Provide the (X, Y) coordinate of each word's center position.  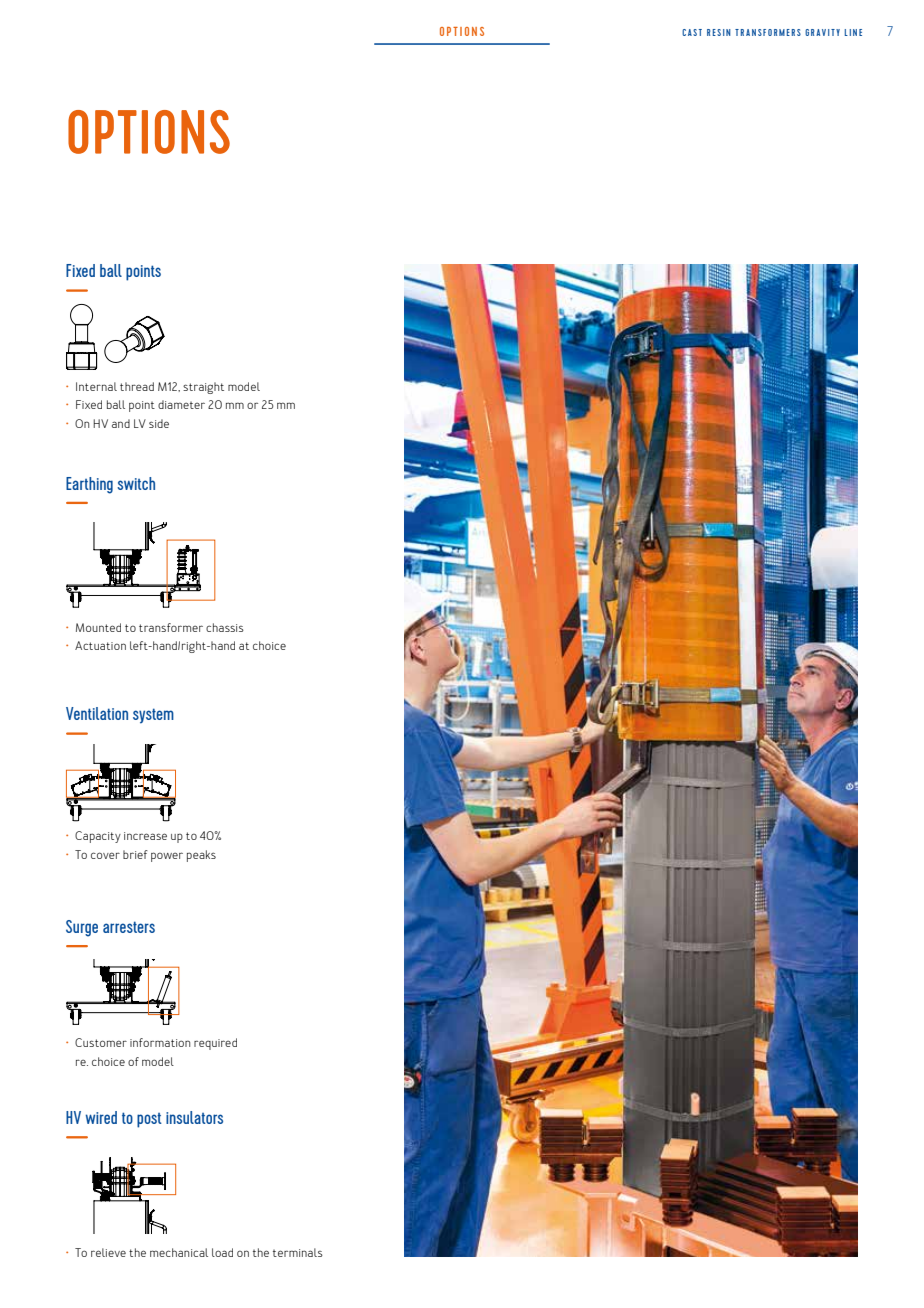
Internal (96, 386)
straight (203, 388)
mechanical (179, 1252)
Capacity (98, 837)
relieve (108, 1252)
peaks (201, 856)
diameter (181, 404)
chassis (225, 627)
